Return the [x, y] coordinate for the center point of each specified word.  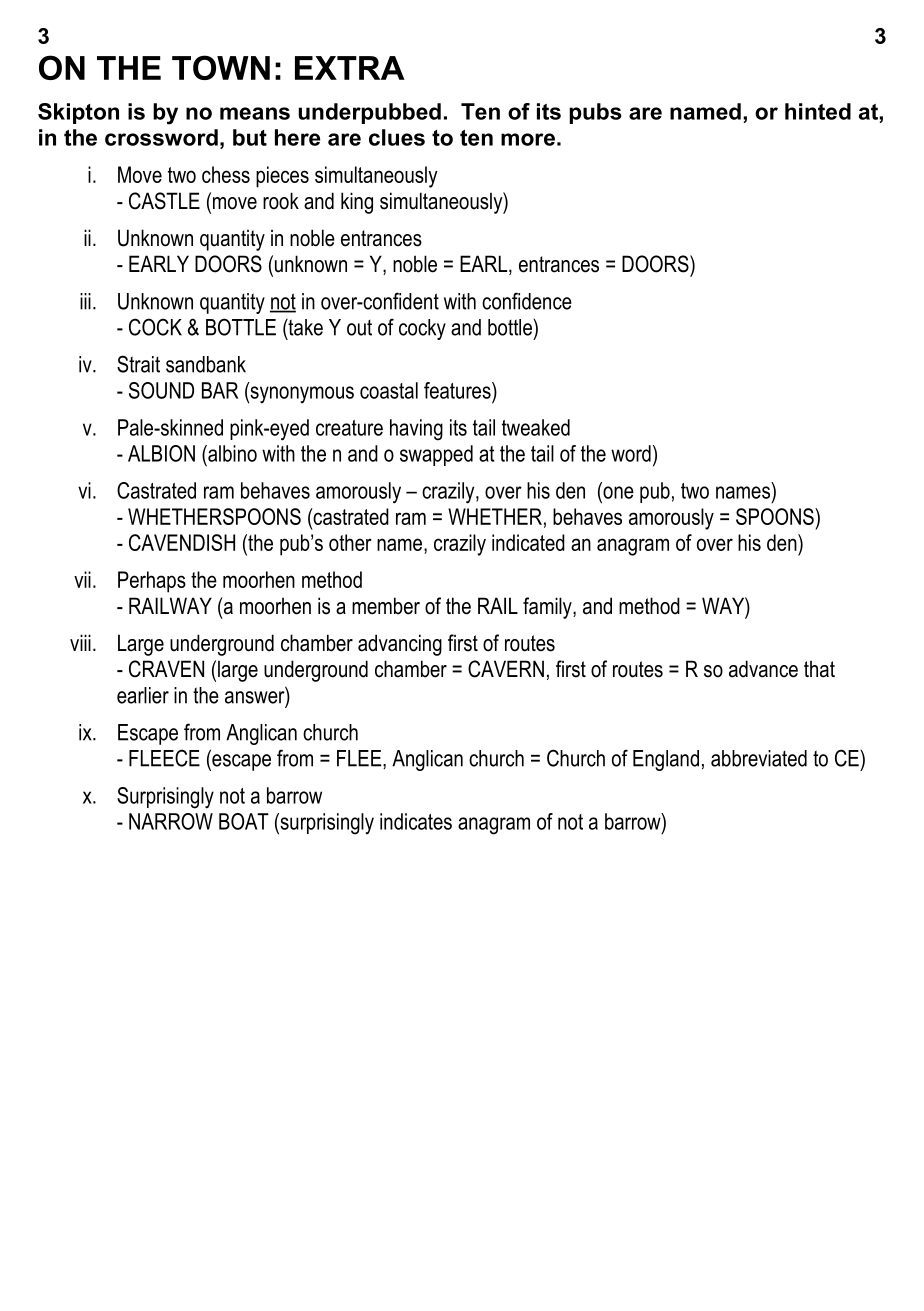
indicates [416, 821]
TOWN [221, 67]
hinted [818, 111]
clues [397, 137]
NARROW [171, 821]
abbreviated [759, 758]
